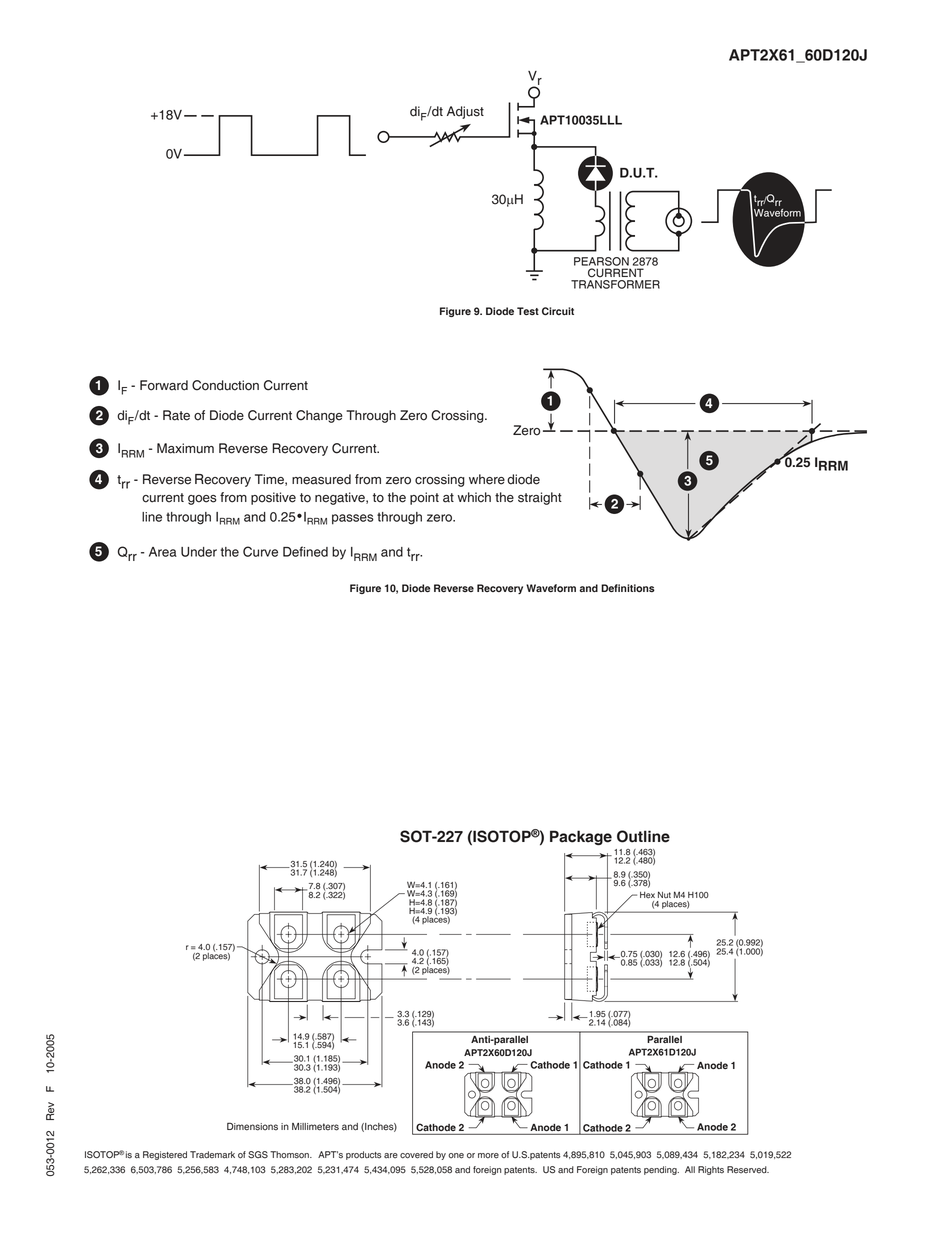  I want to click on TRANSFORMER, so click(615, 284).
